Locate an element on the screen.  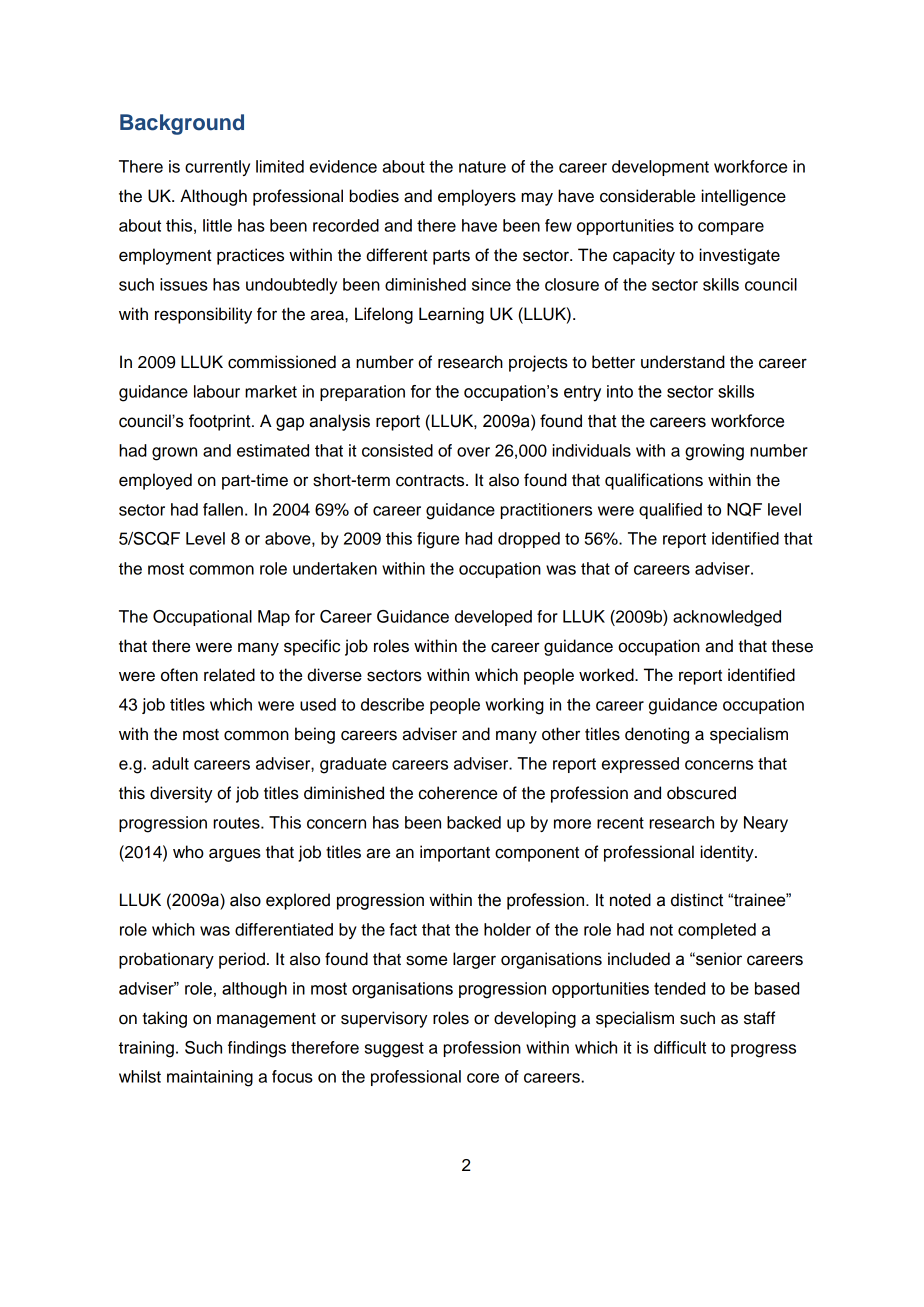
obscured is located at coordinates (701, 793).
